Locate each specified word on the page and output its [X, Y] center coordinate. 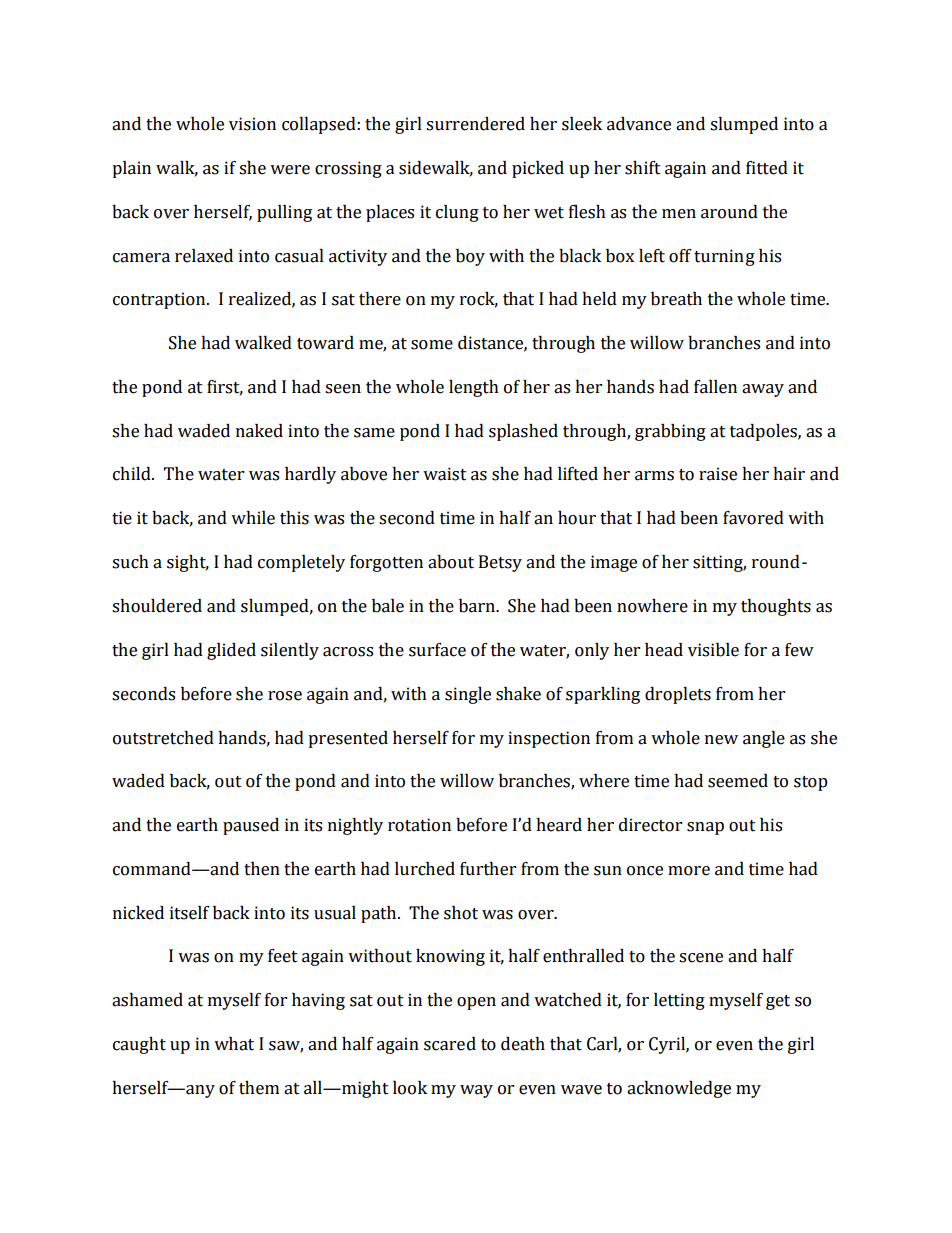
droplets [678, 695]
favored [753, 518]
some [432, 345]
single [468, 695]
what [234, 1044]
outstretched [163, 738]
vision [252, 124]
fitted [767, 168]
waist [445, 474]
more [689, 871]
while [253, 518]
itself [190, 913]
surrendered [475, 124]
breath [676, 299]
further [488, 869]
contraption [160, 300]
